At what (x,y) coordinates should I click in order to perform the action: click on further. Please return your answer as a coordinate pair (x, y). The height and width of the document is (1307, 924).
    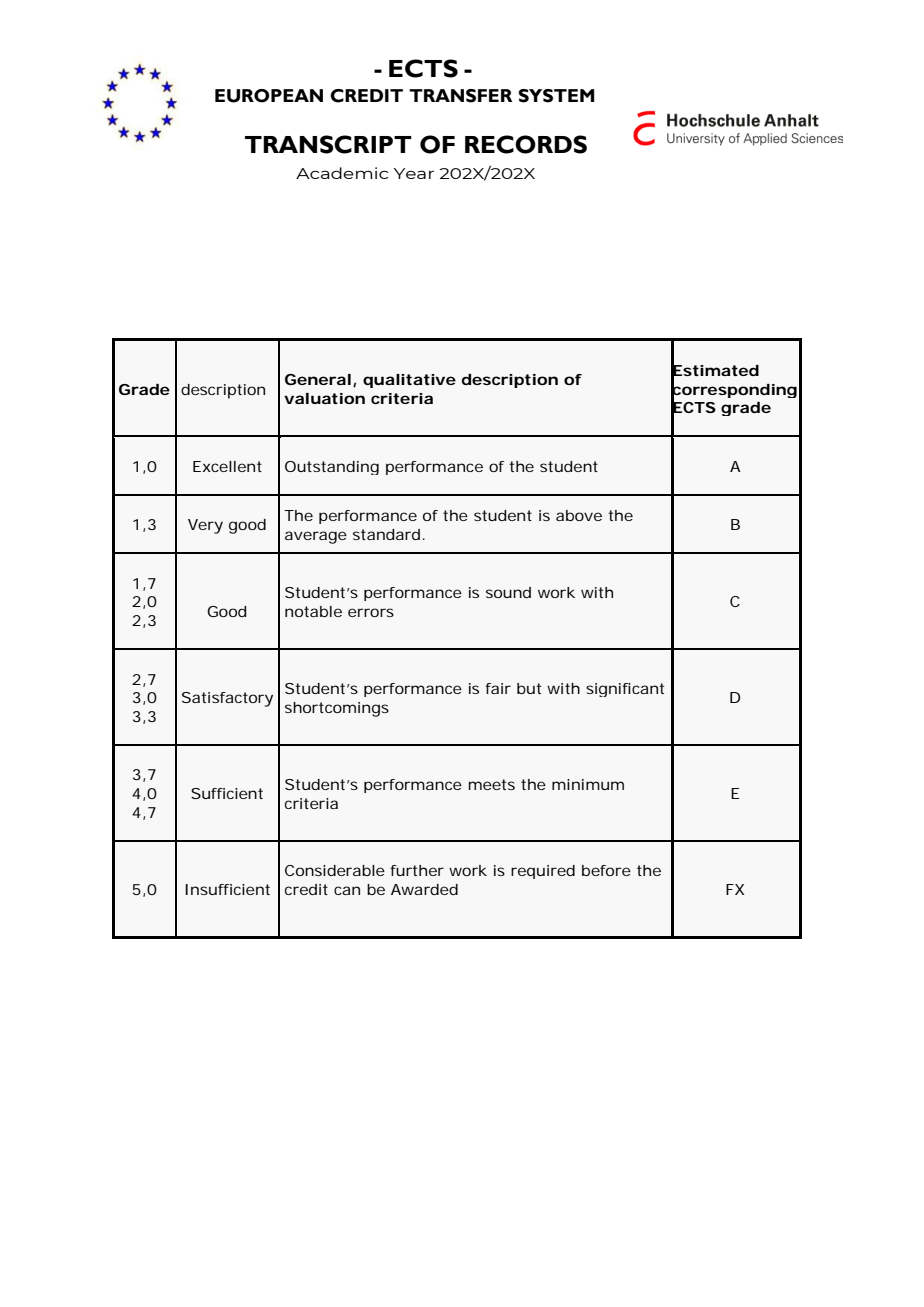
    Looking at the image, I should click on (417, 870).
